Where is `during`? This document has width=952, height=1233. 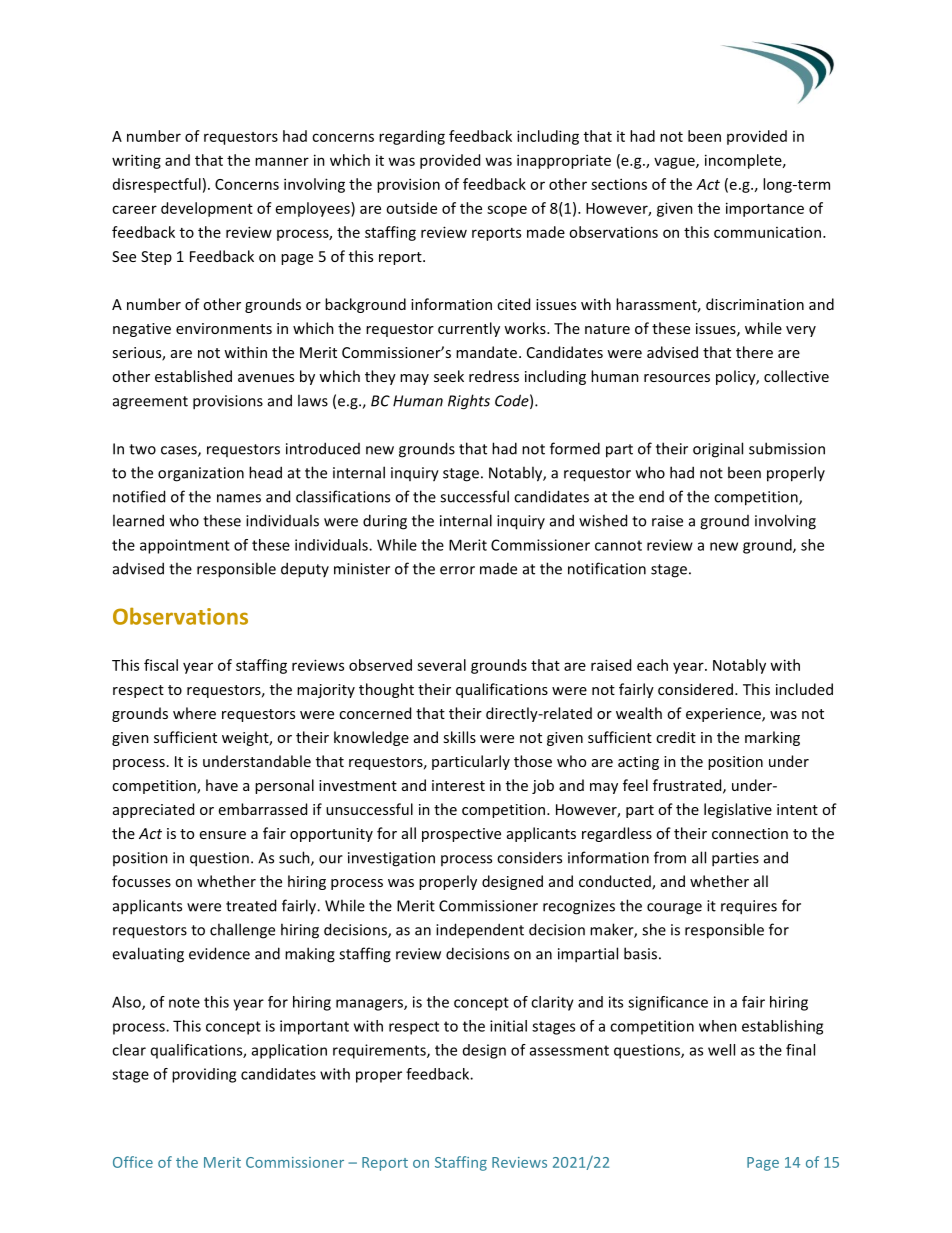
during is located at coordinates (385, 522).
